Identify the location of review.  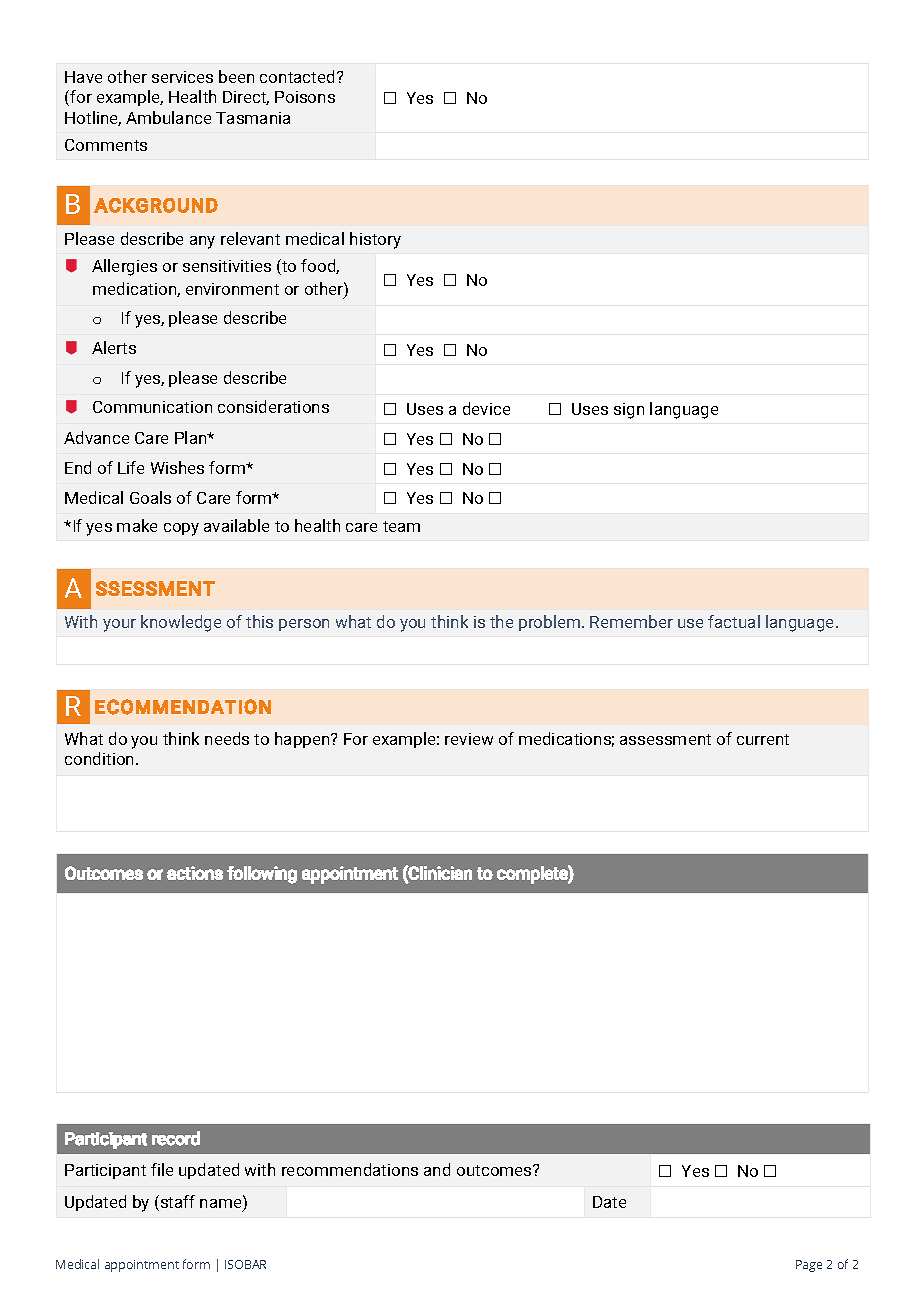
(469, 739).
